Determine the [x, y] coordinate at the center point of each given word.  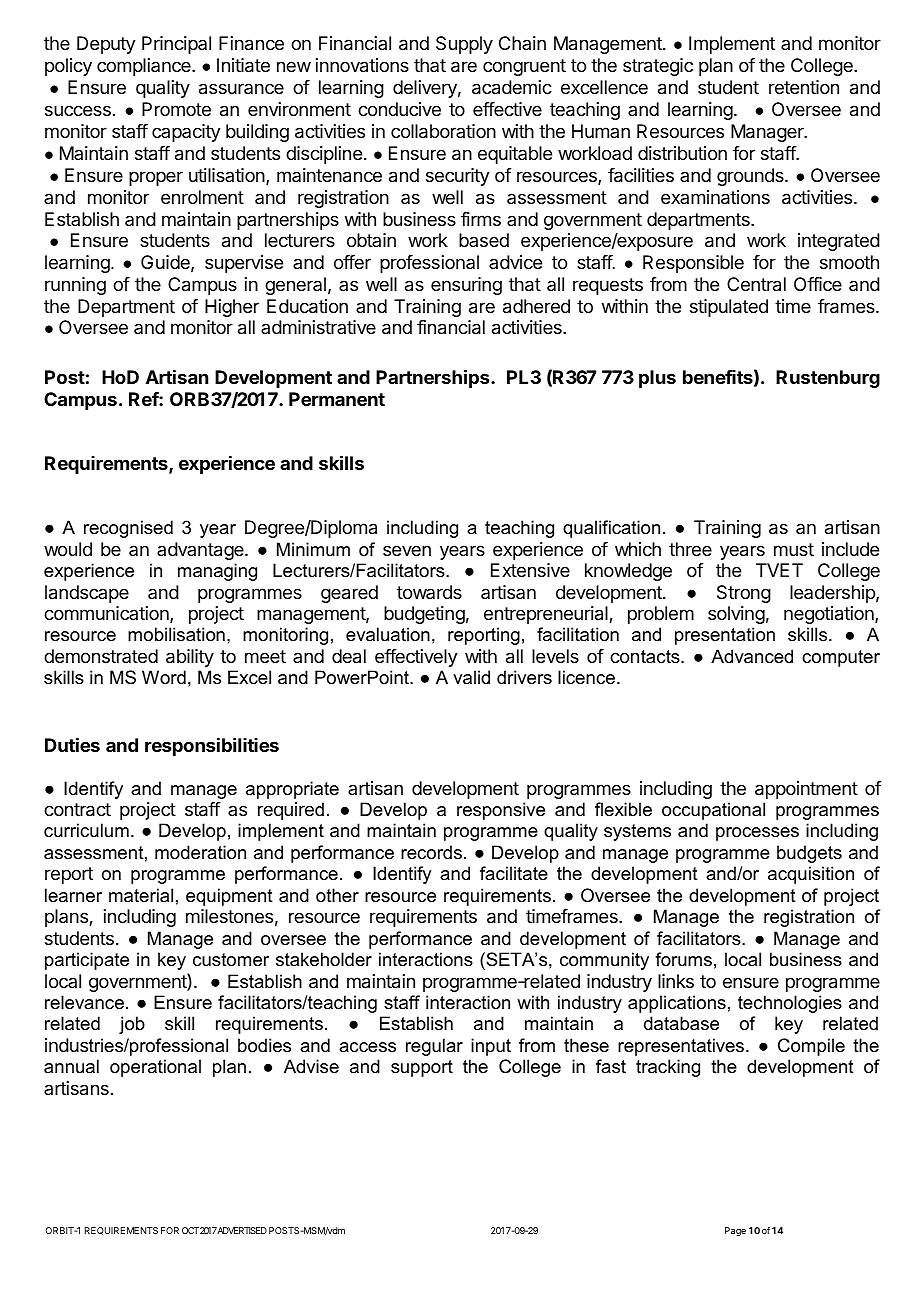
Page [735, 1231]
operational [155, 1068]
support [422, 1068]
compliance [145, 67]
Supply [464, 45]
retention [804, 87]
